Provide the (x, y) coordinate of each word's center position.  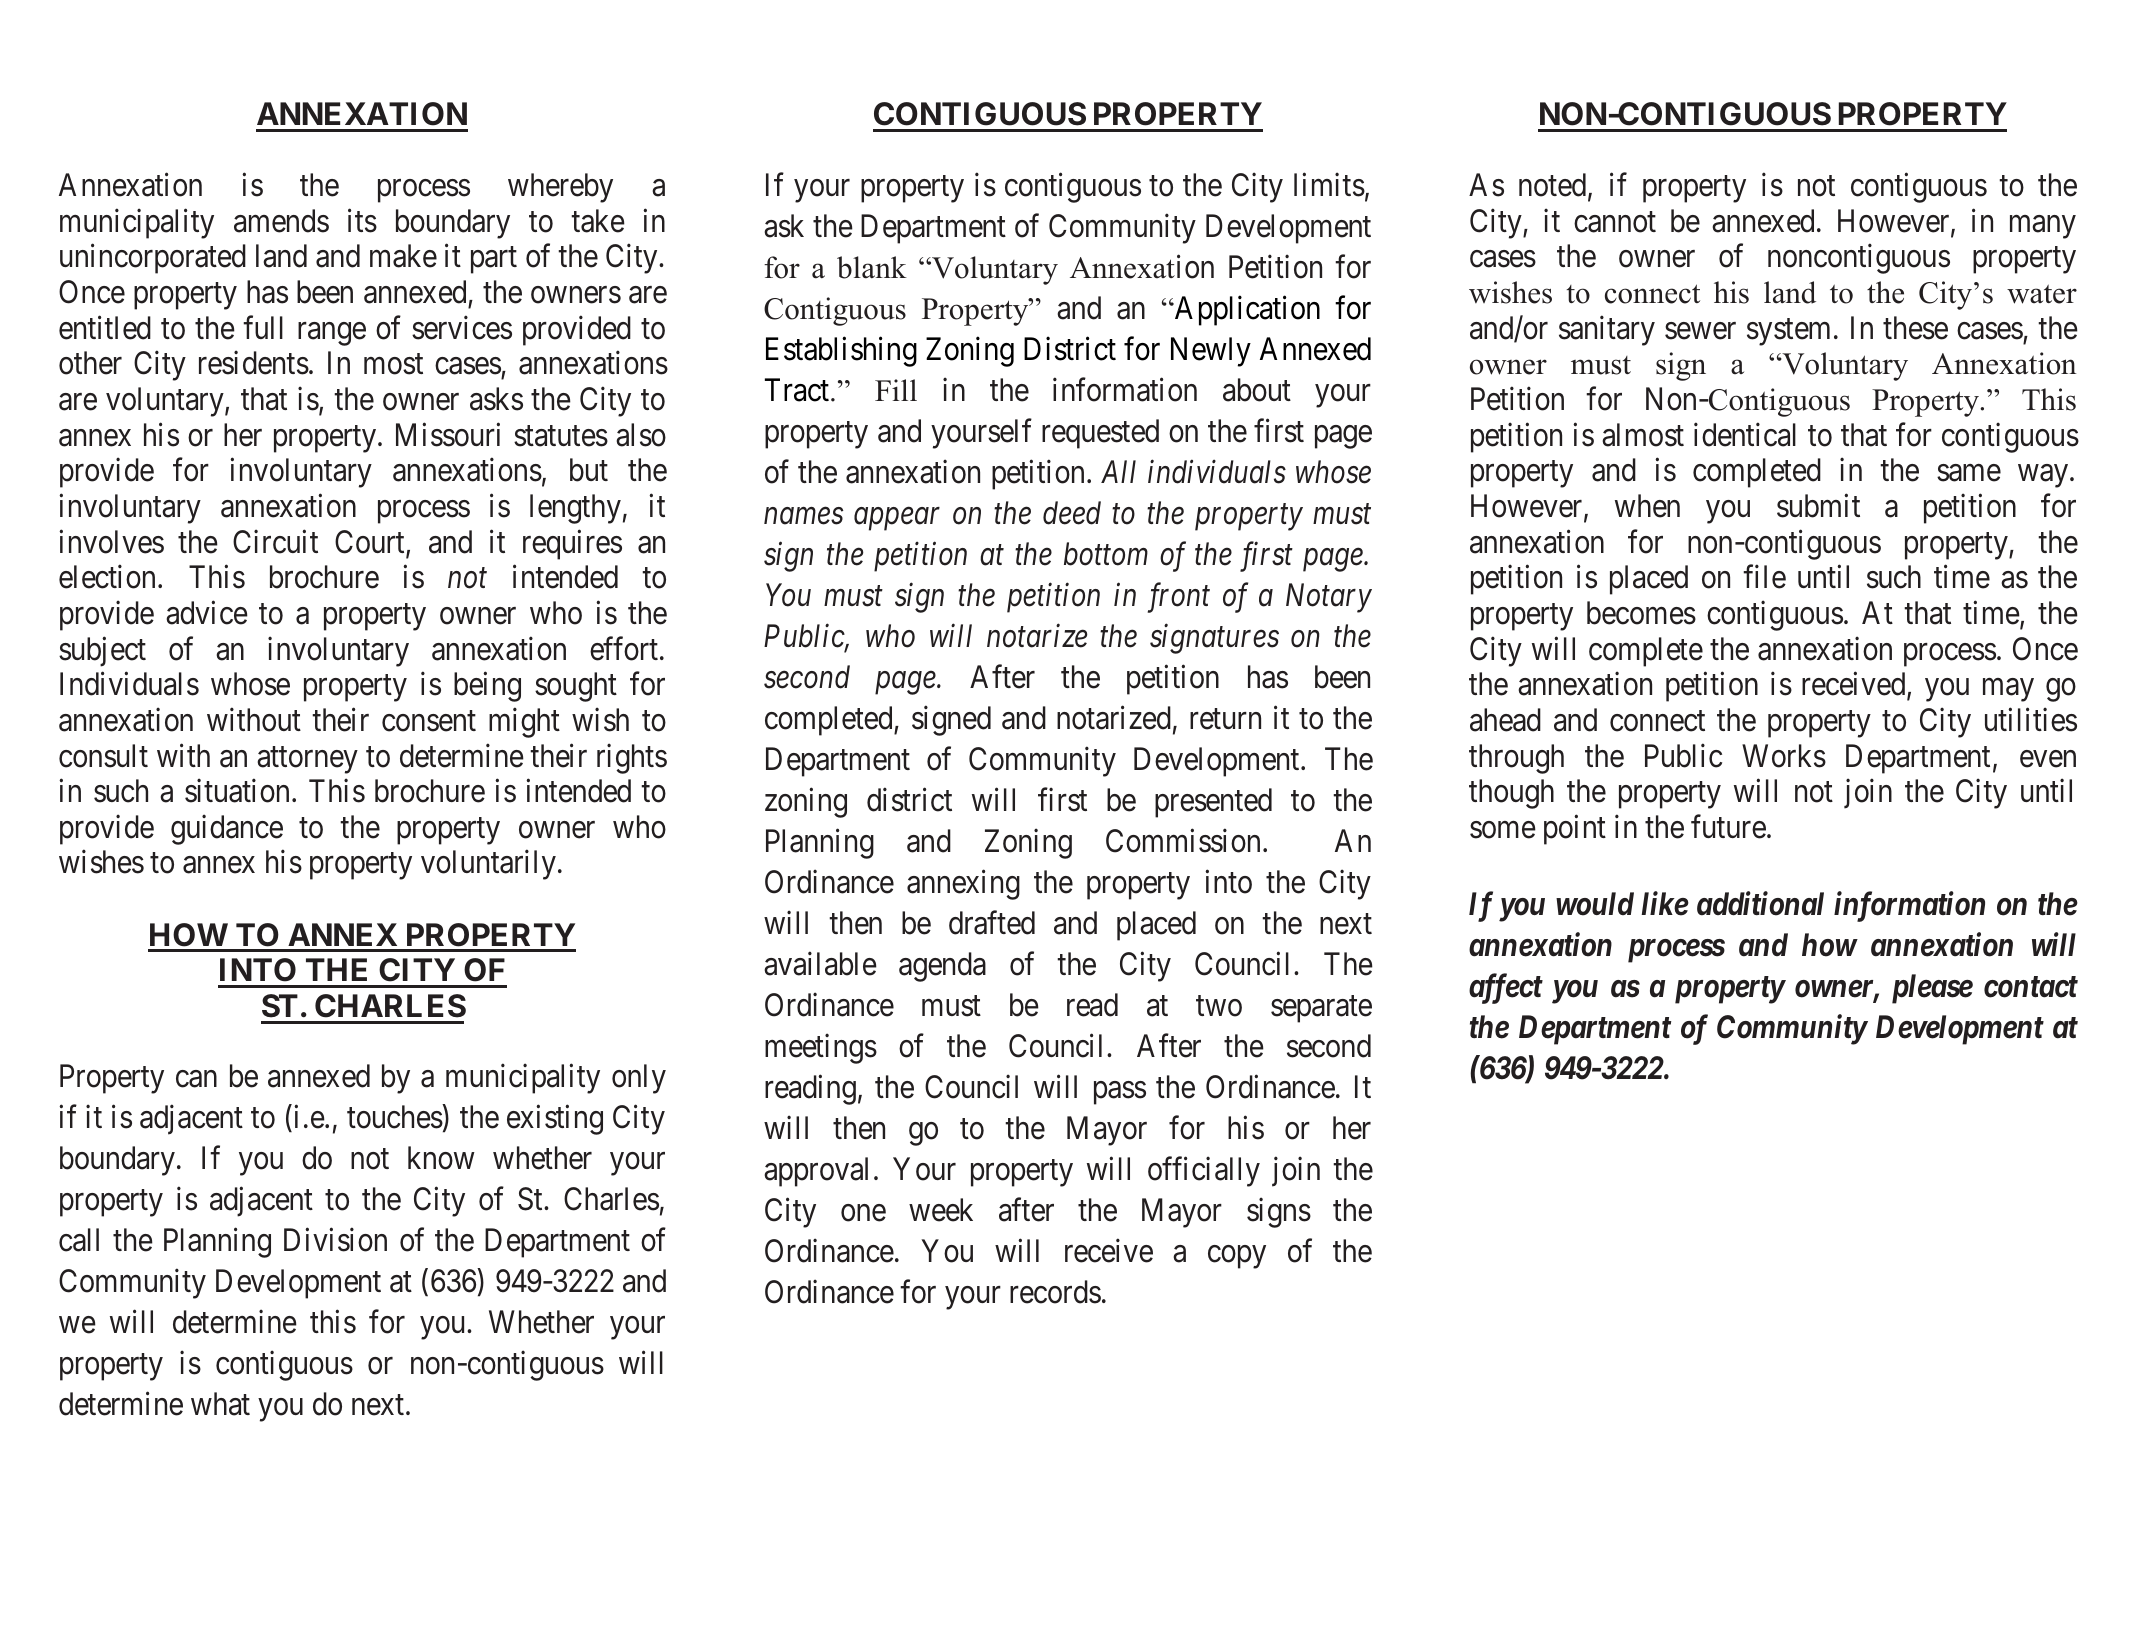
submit (1818, 506)
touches (395, 1117)
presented (1213, 803)
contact (2031, 987)
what (220, 1404)
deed (1072, 513)
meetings (821, 1049)
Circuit (275, 541)
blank (872, 267)
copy (1237, 1257)
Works (1784, 756)
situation (237, 791)
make (403, 256)
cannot (1615, 222)
